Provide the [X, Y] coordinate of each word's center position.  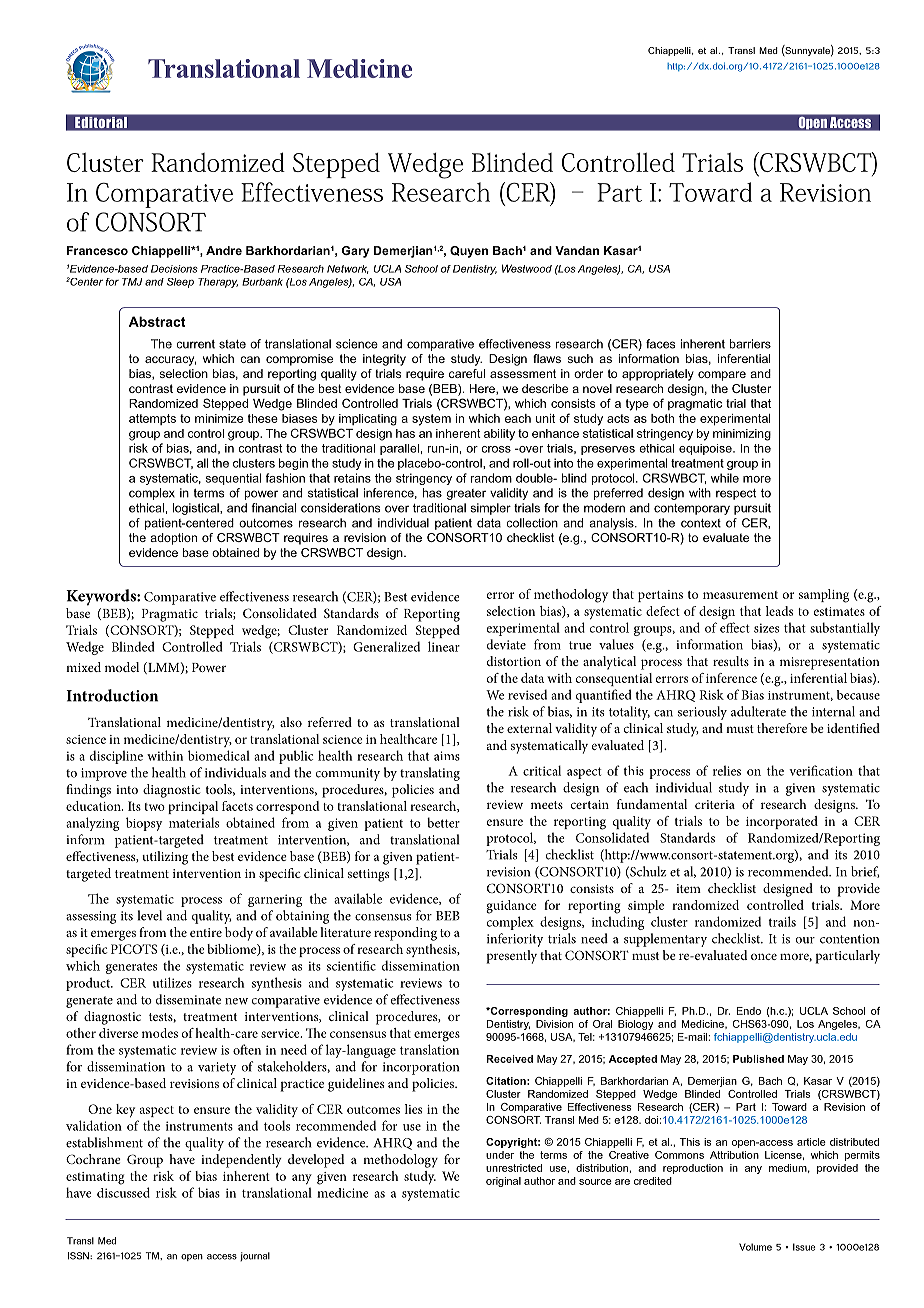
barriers [750, 344]
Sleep [180, 283]
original [503, 1182]
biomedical [219, 755]
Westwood [527, 268]
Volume [755, 1247]
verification [821, 770]
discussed [123, 1192]
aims [447, 756]
